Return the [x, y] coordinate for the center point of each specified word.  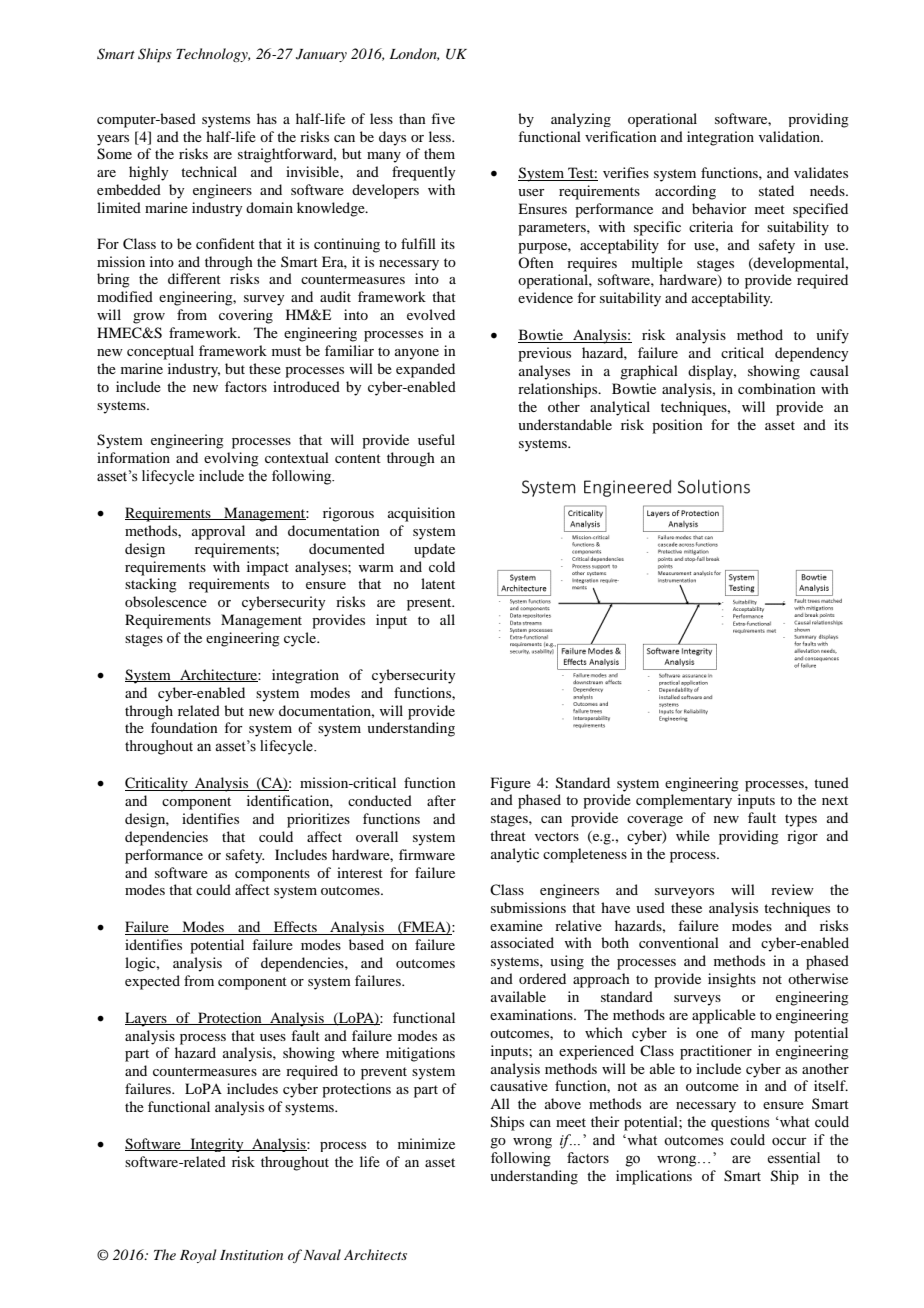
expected [152, 982]
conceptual [160, 352]
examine [516, 925]
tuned [831, 782]
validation [791, 136]
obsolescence [166, 601]
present [430, 604]
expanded [425, 370]
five [443, 118]
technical [209, 171]
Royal [198, 1256]
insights [732, 980]
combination [777, 388]
